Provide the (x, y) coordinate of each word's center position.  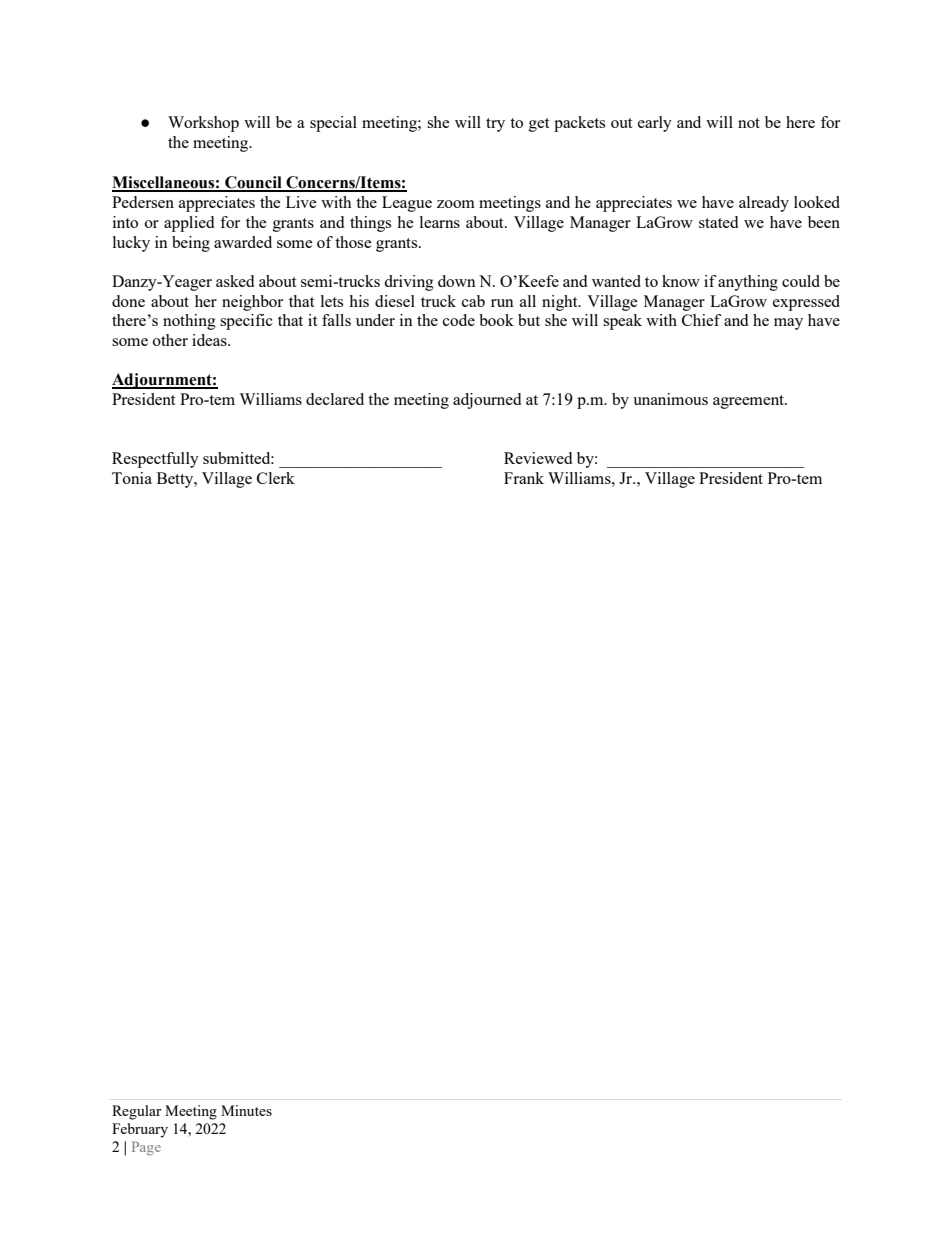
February (140, 1130)
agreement (749, 402)
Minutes (246, 1110)
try (495, 125)
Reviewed (538, 458)
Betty (176, 480)
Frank (524, 478)
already (764, 204)
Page (146, 1148)
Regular (137, 1112)
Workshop (203, 124)
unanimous (670, 399)
